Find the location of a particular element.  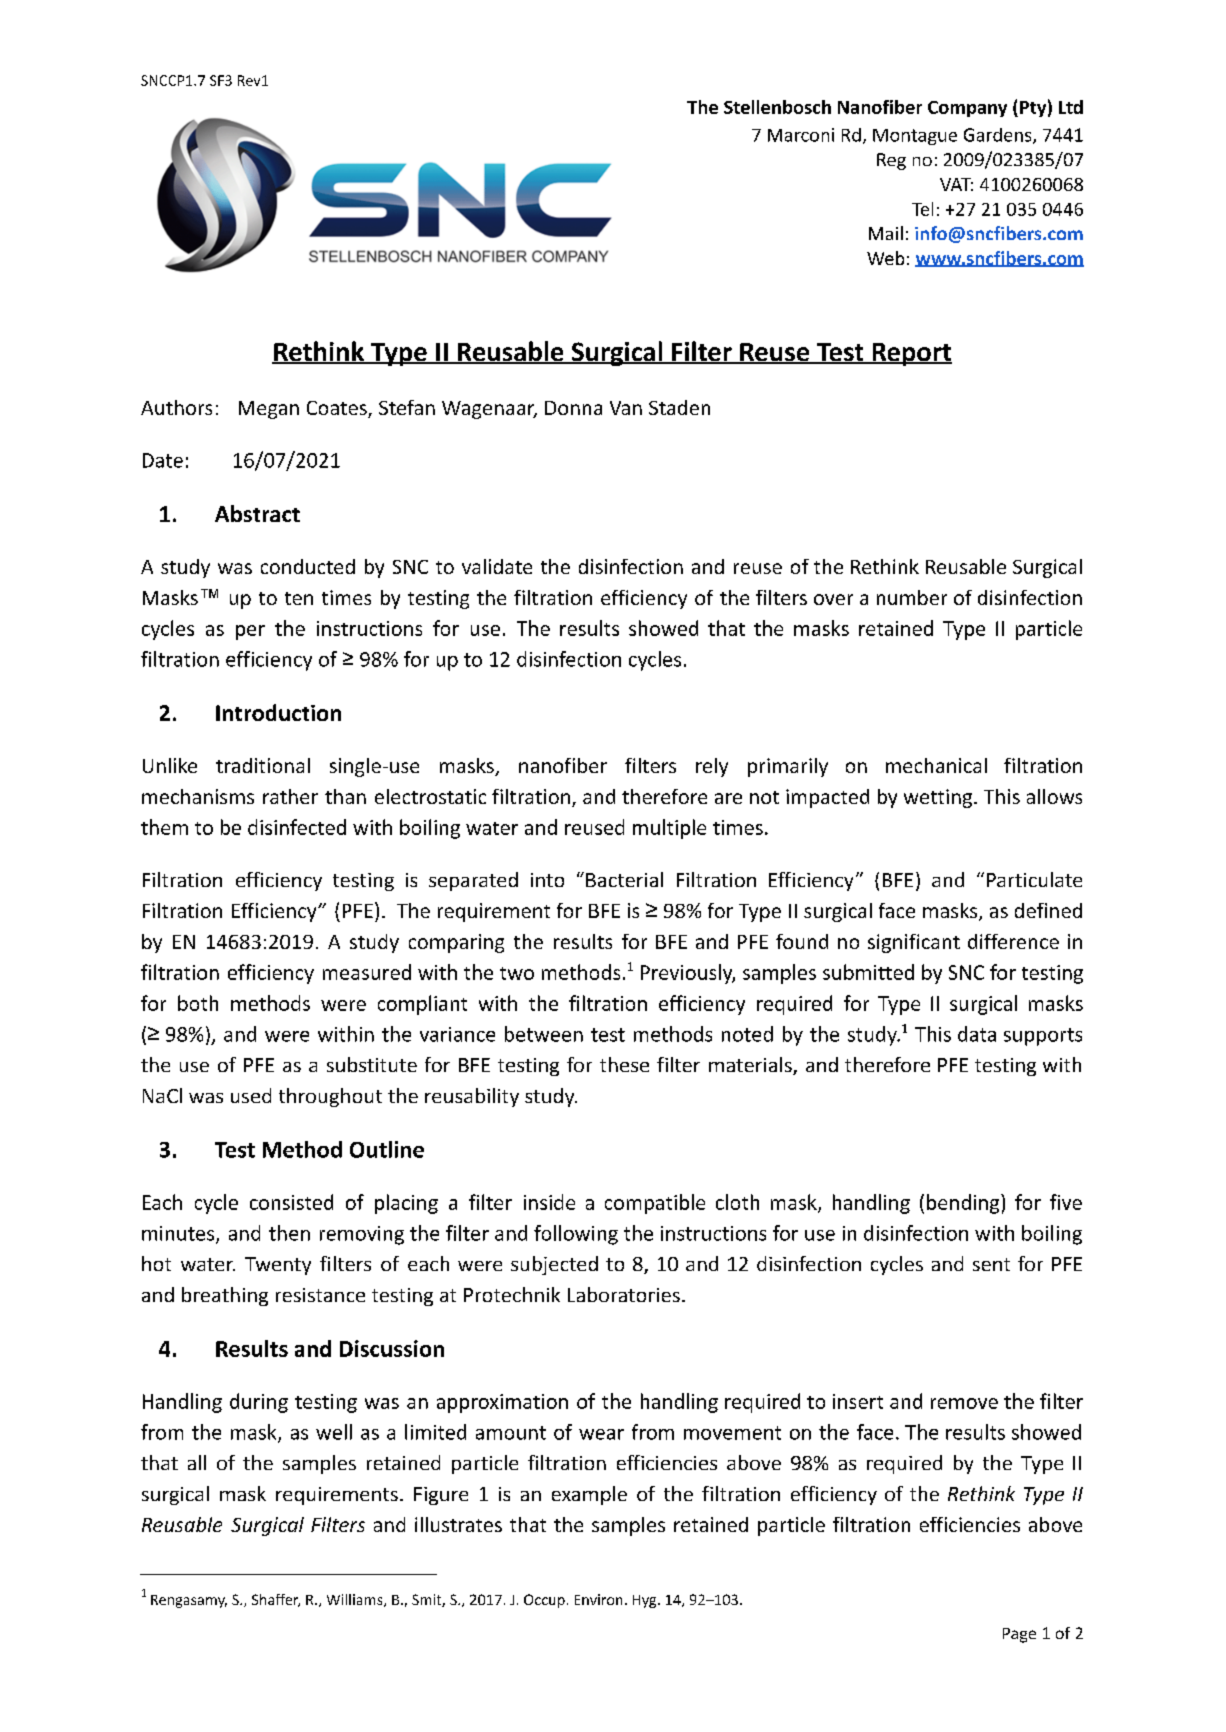

Bacterial is located at coordinates (624, 879).
